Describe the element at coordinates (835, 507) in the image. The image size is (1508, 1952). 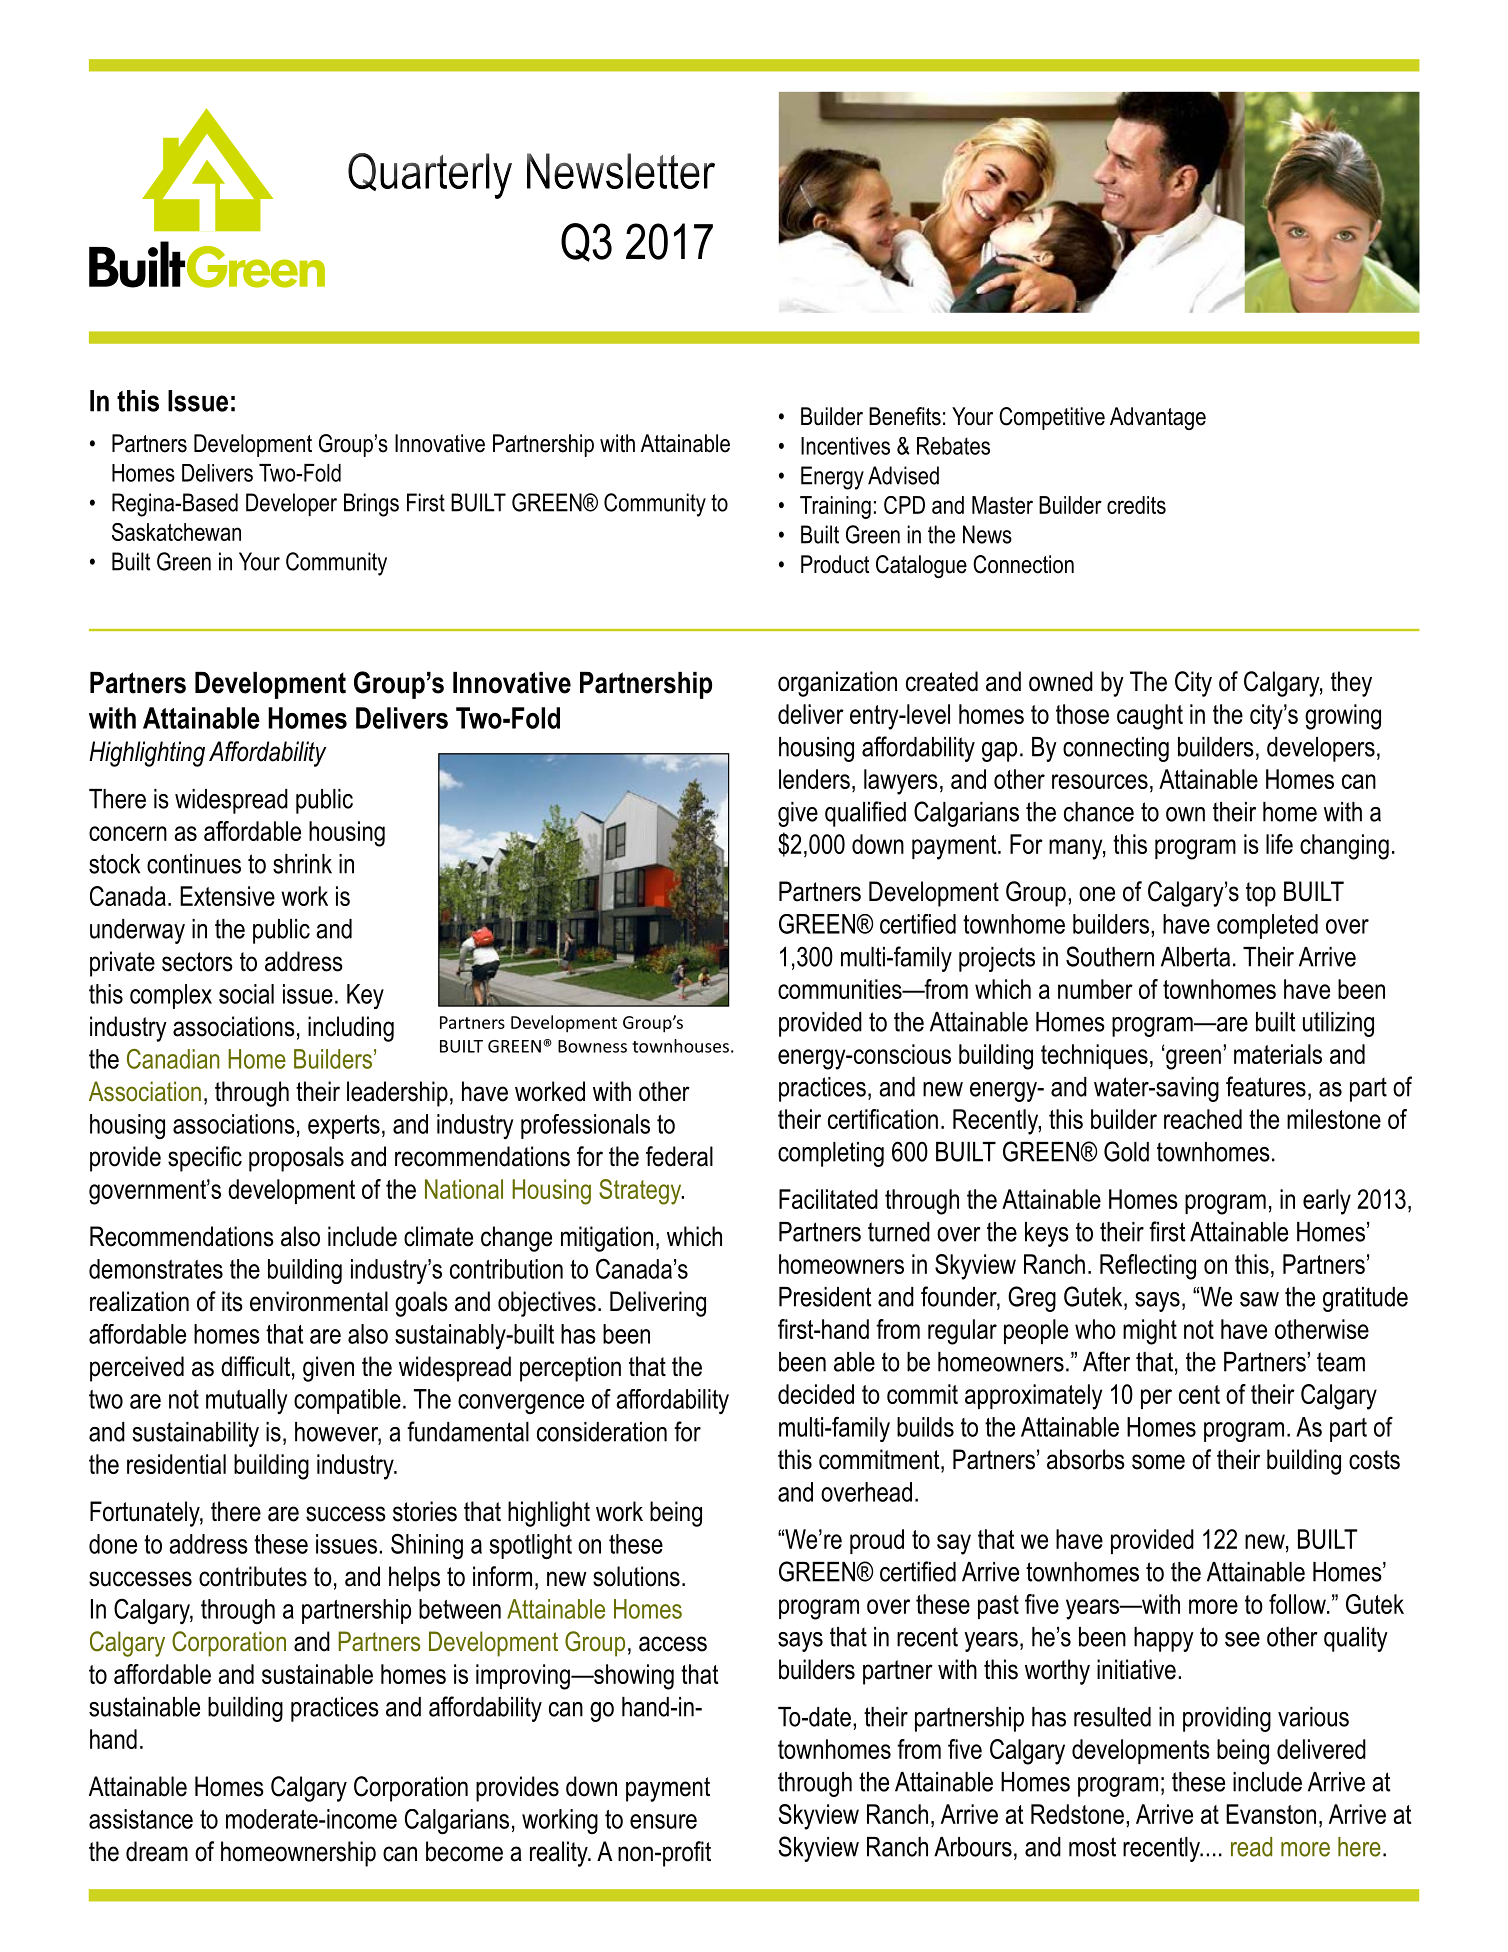
I see `Training` at that location.
